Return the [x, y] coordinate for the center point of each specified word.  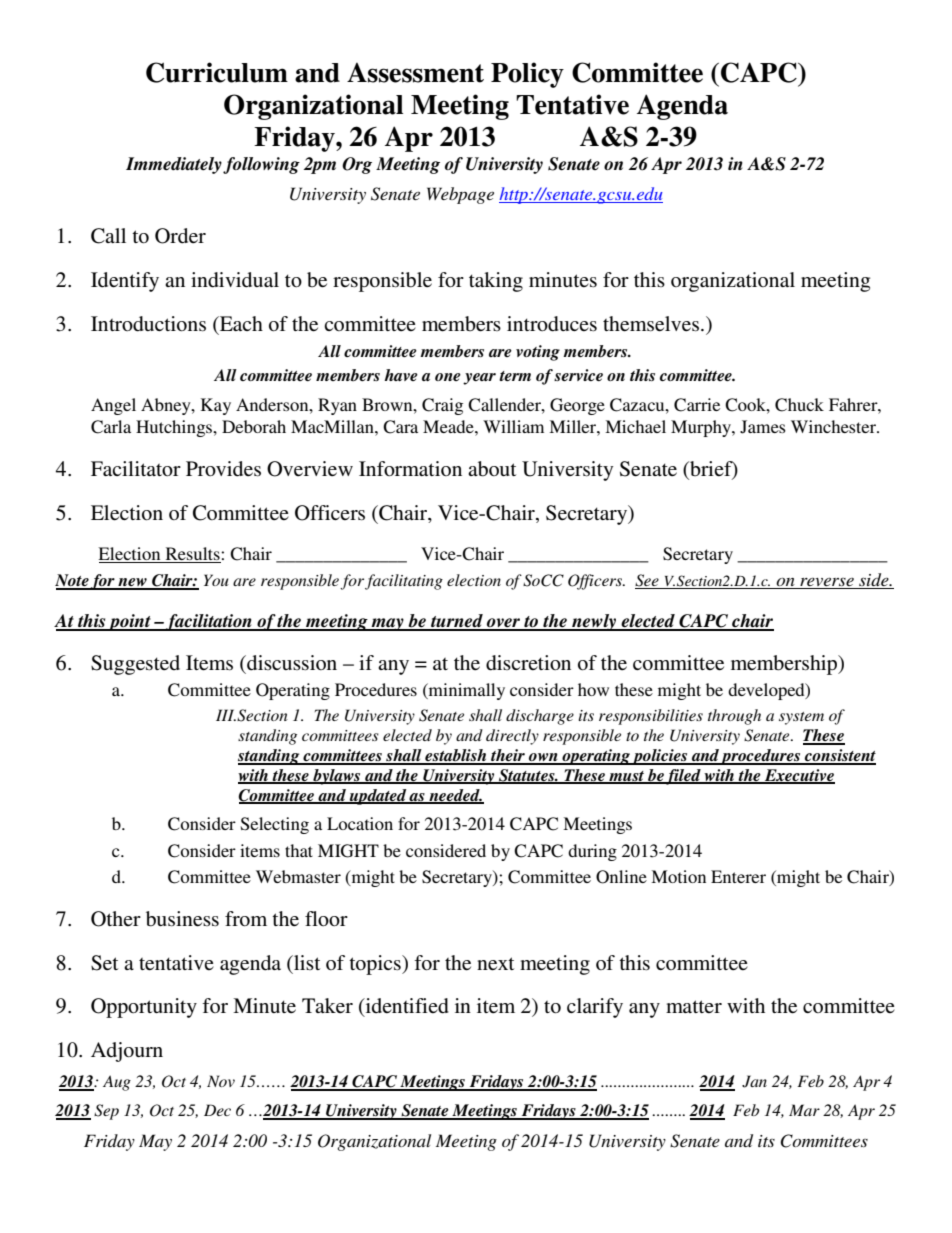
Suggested [135, 665]
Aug [117, 1083]
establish [456, 756]
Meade [449, 426]
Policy [527, 75]
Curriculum [217, 72]
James [763, 427]
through [734, 717]
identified [406, 1007]
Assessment [415, 72]
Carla [111, 427]
